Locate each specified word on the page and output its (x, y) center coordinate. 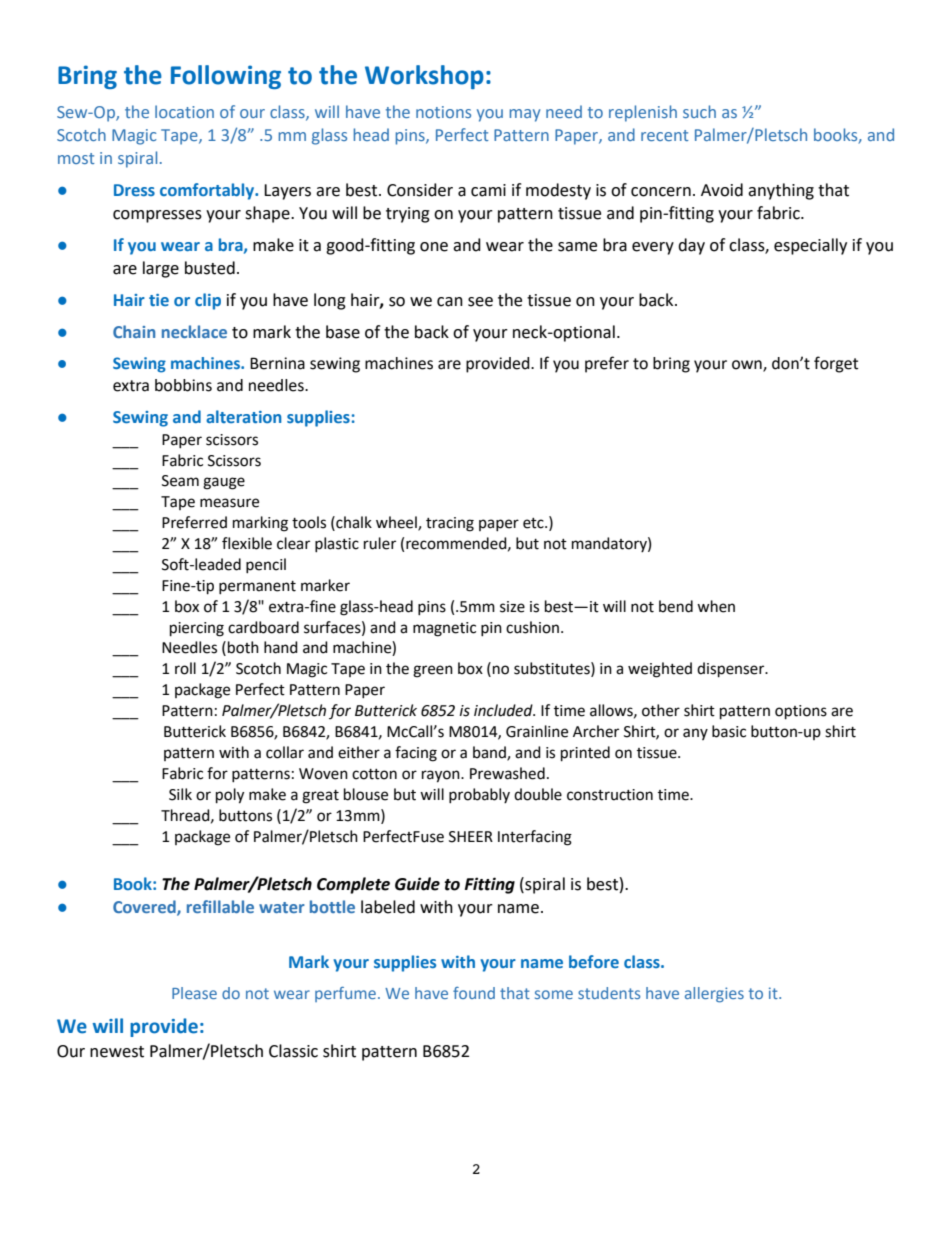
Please (194, 993)
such (699, 111)
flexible (247, 543)
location (184, 111)
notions (443, 112)
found (474, 993)
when (716, 606)
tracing (450, 524)
